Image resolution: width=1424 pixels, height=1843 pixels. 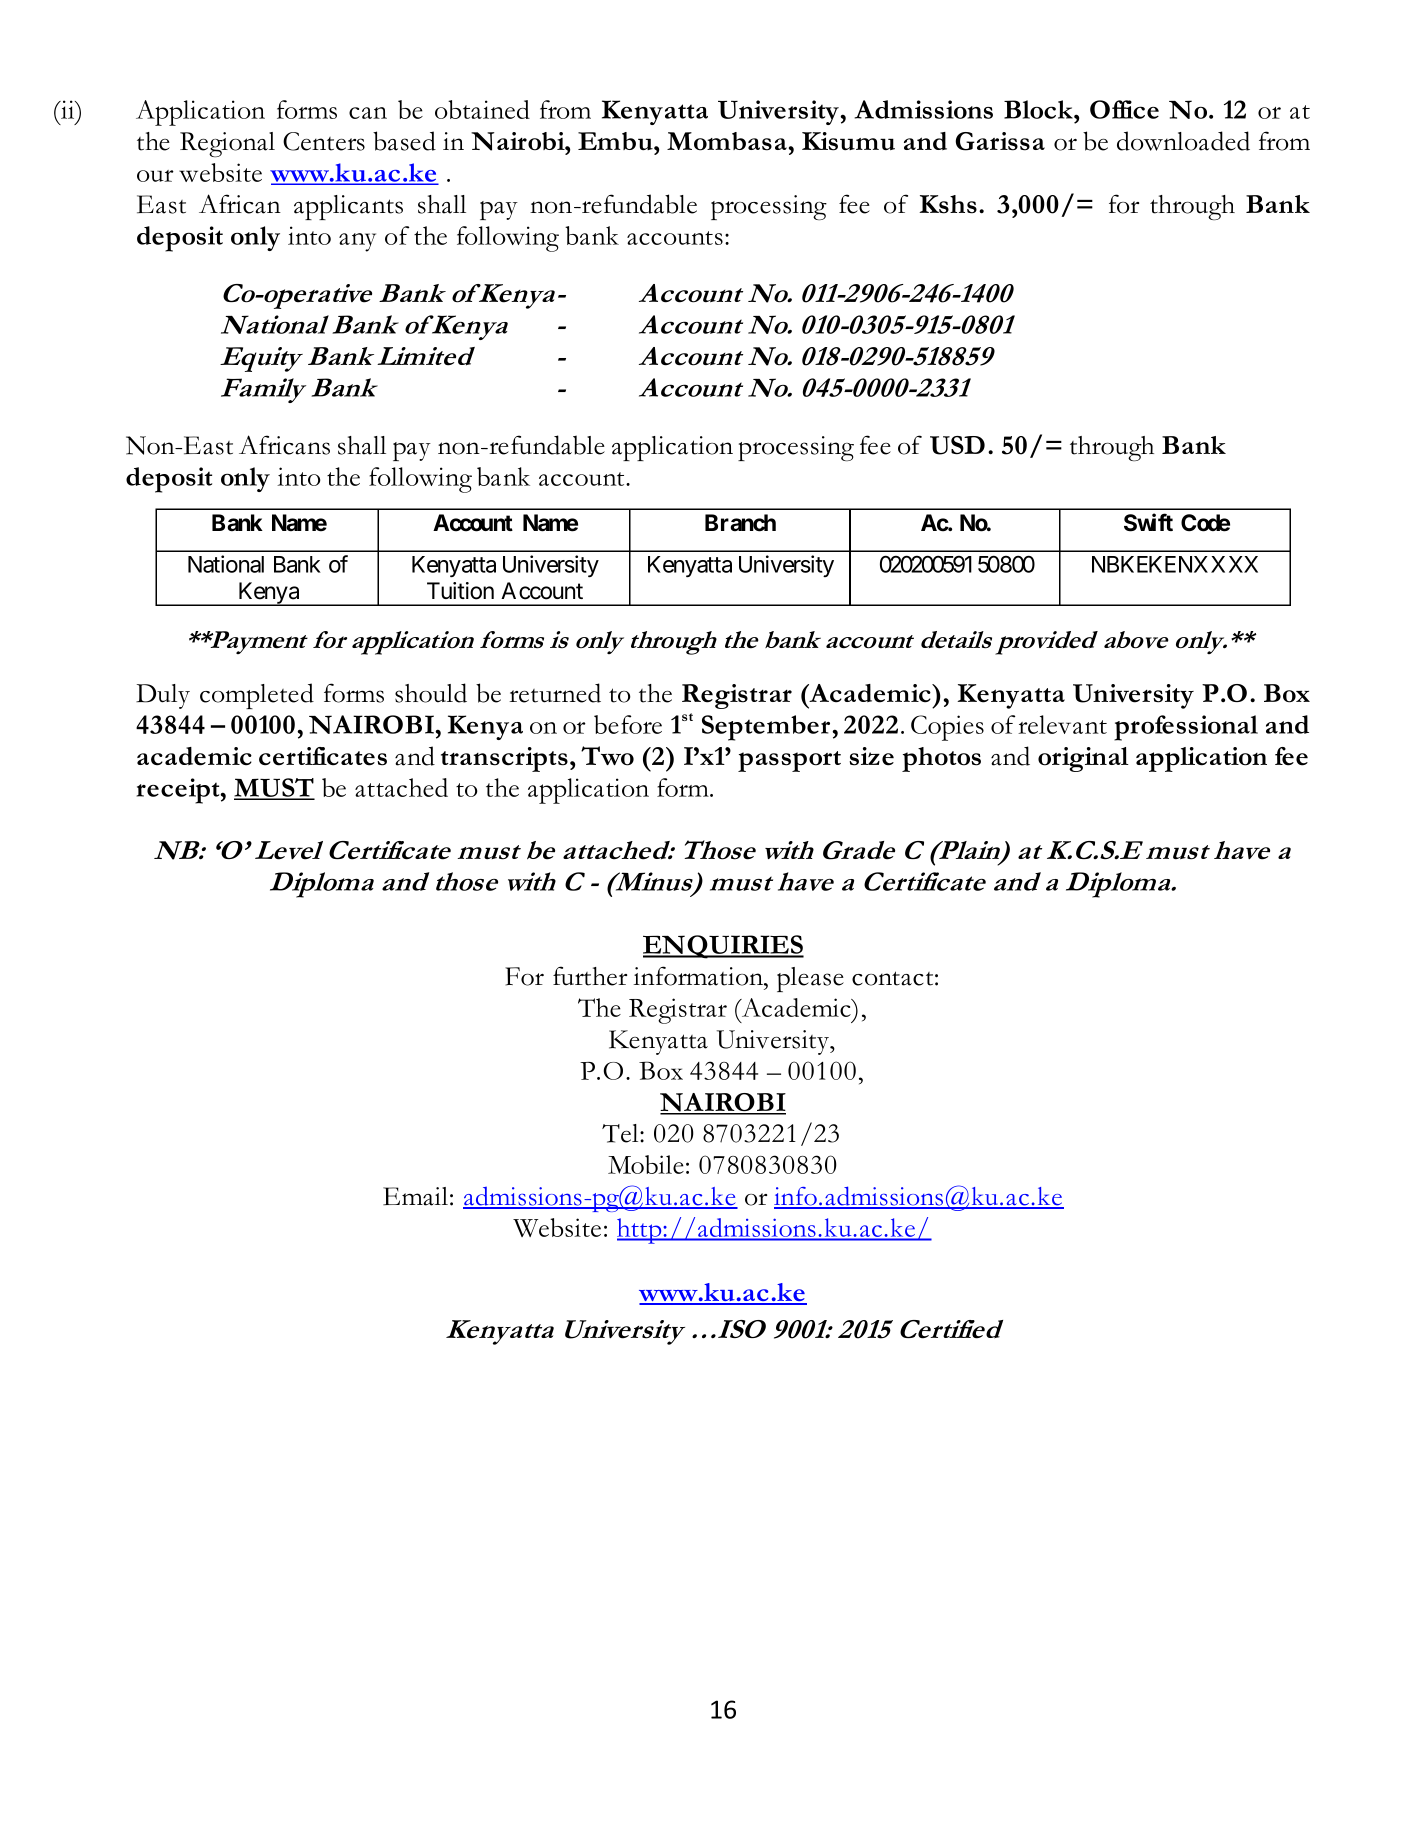 I want to click on USD, so click(x=957, y=445).
